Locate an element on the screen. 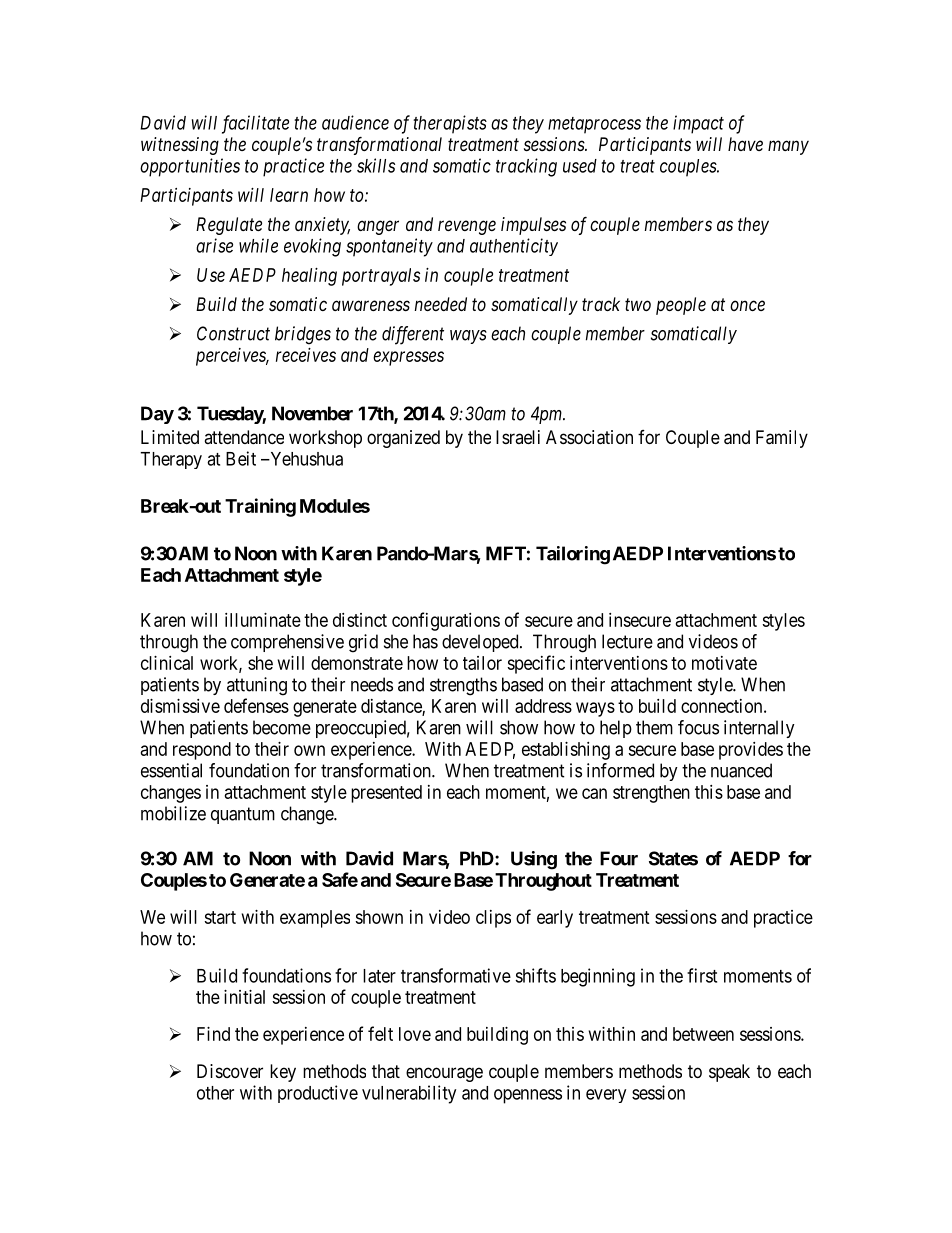  Discover is located at coordinates (230, 1071).
